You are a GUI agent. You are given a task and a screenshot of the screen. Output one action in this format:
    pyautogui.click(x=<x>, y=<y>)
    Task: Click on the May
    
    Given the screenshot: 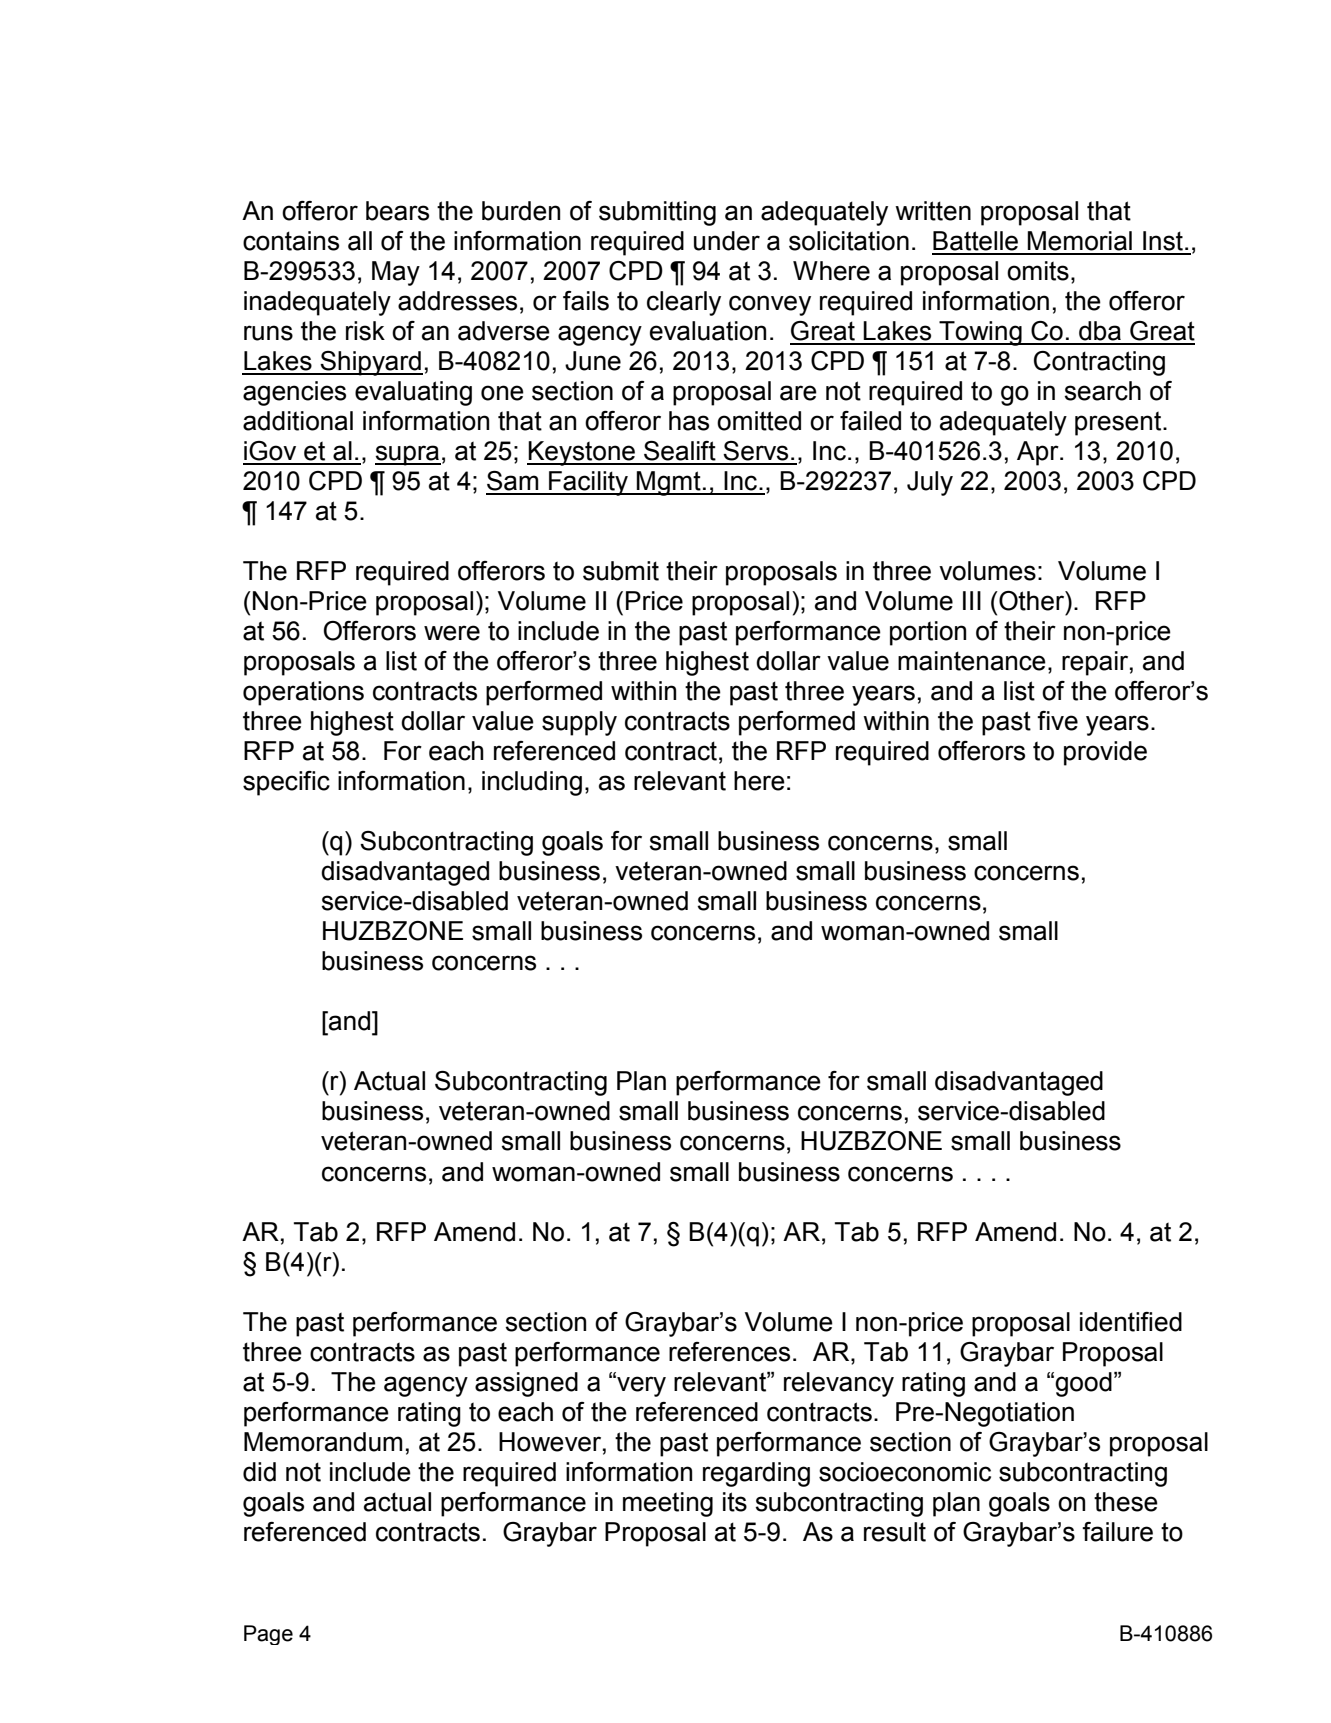 What is the action you would take?
    pyautogui.click(x=396, y=273)
